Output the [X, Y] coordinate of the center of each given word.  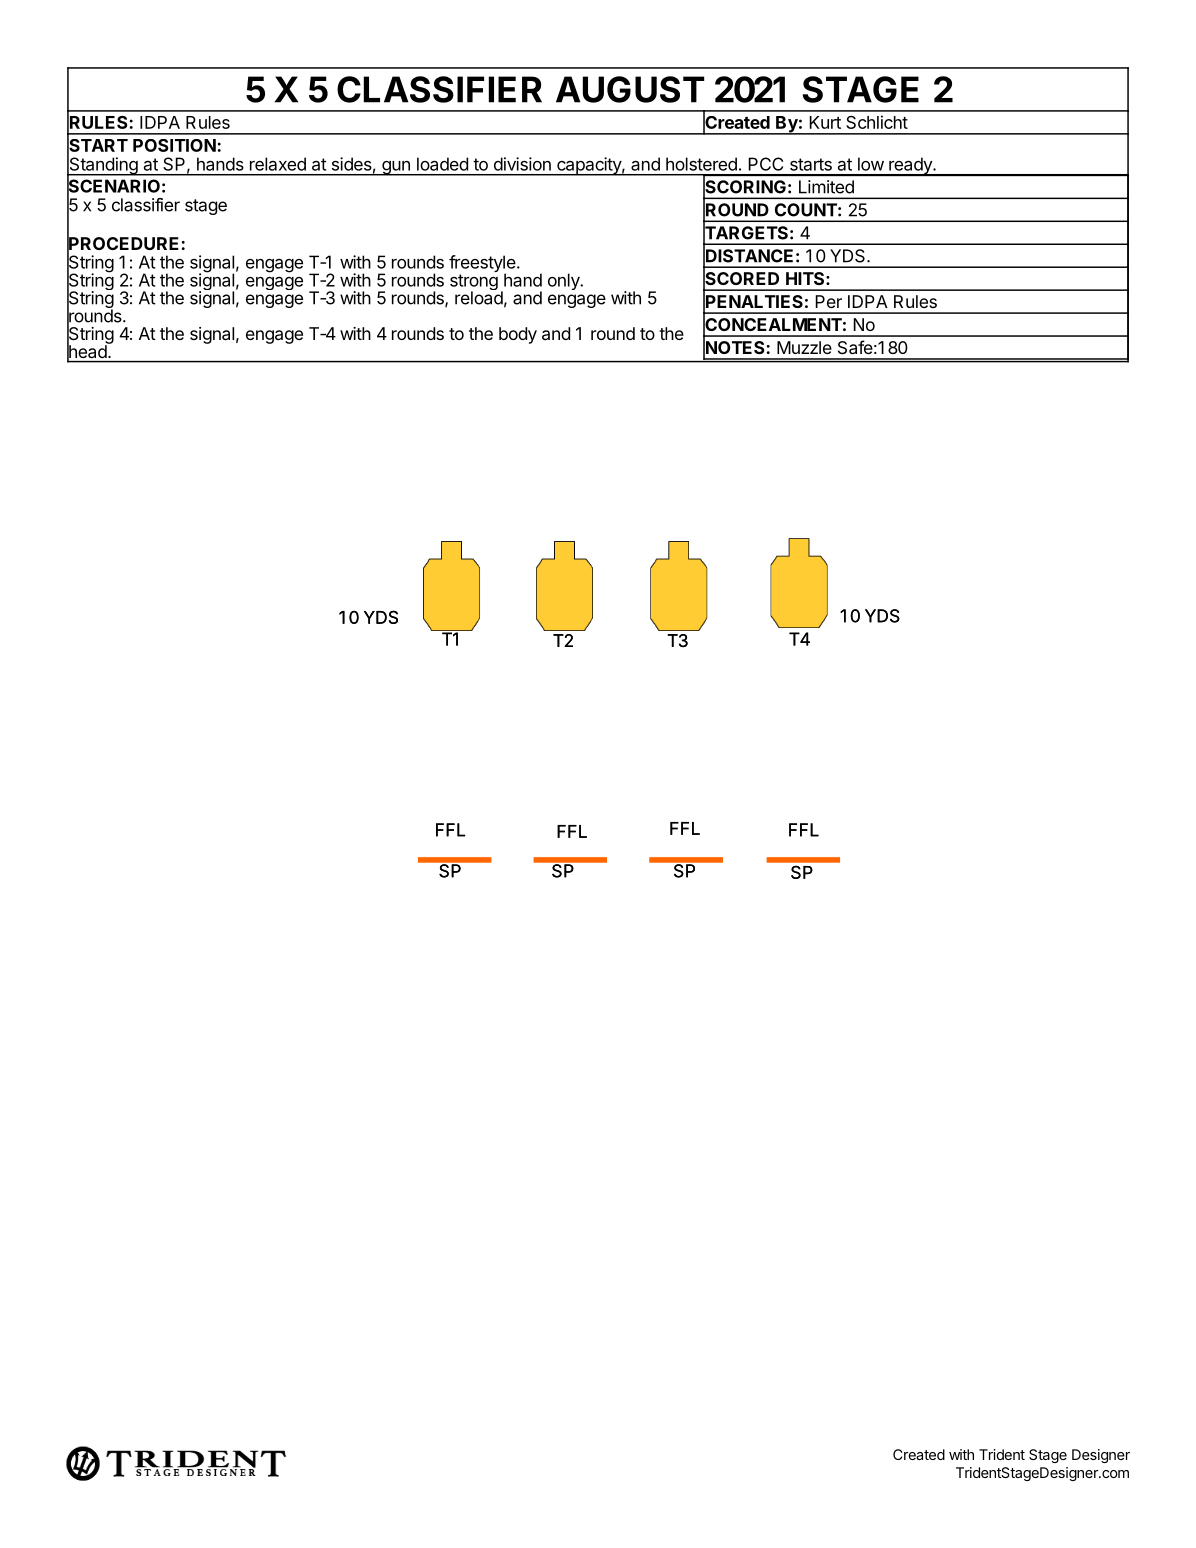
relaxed [278, 164]
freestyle [482, 265]
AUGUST [630, 89]
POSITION [175, 145]
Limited [826, 187]
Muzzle [804, 347]
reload [479, 297]
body [518, 335]
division [522, 164]
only [565, 281]
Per [828, 301]
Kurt [825, 122]
